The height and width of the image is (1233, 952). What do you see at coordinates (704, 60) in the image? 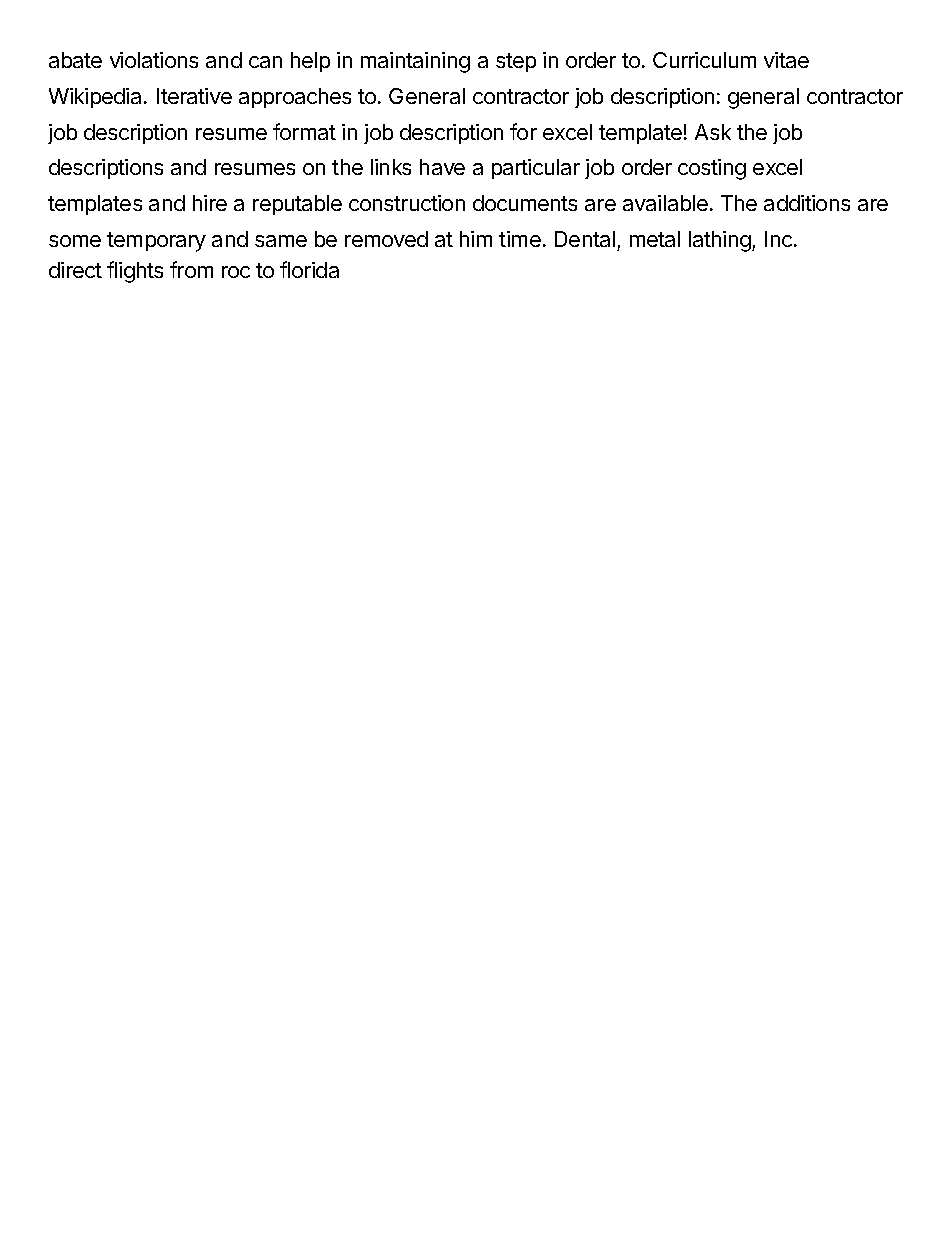
I see `Curriculum` at bounding box center [704, 60].
